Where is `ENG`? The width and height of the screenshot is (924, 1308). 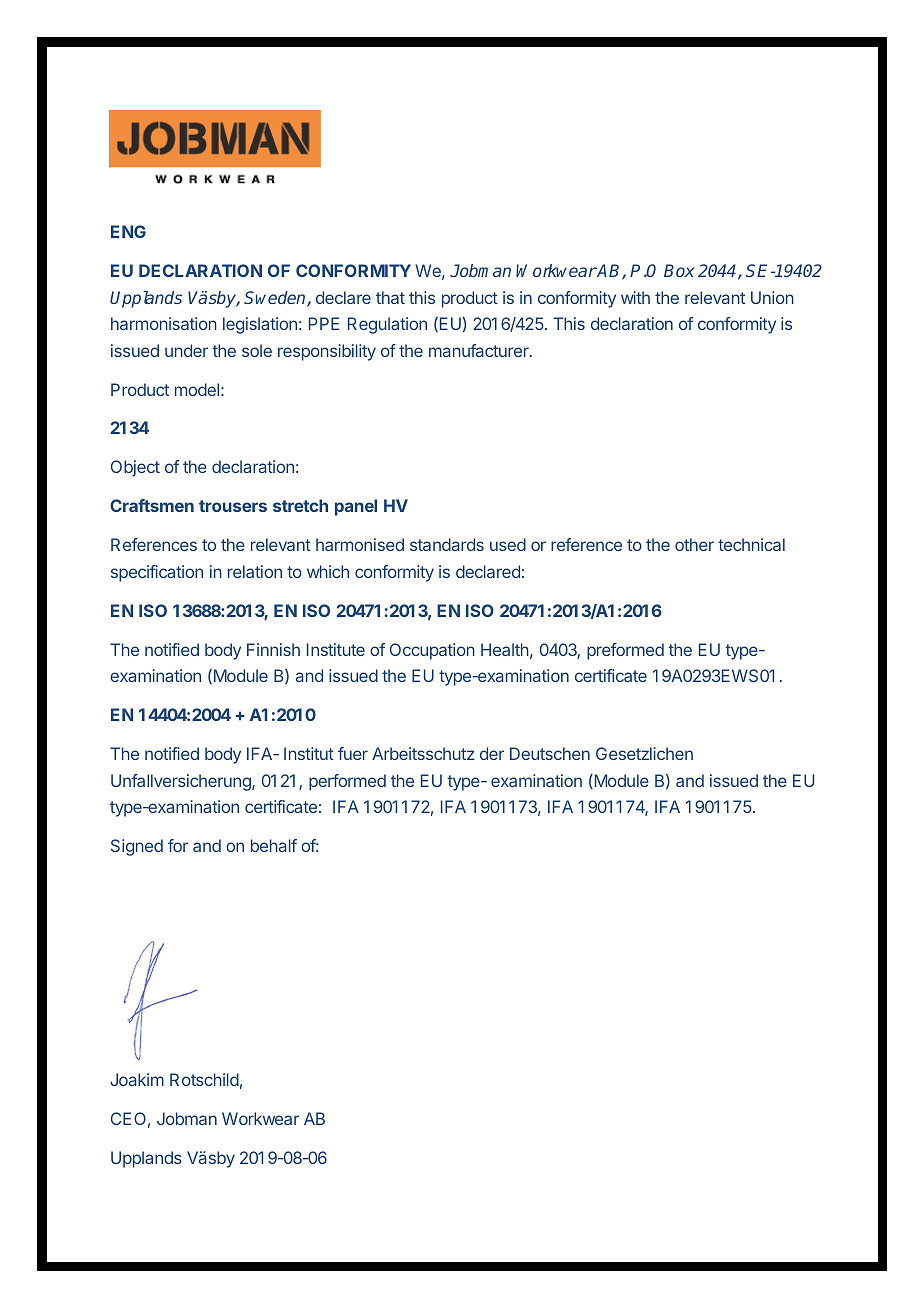
ENG is located at coordinates (128, 231).
